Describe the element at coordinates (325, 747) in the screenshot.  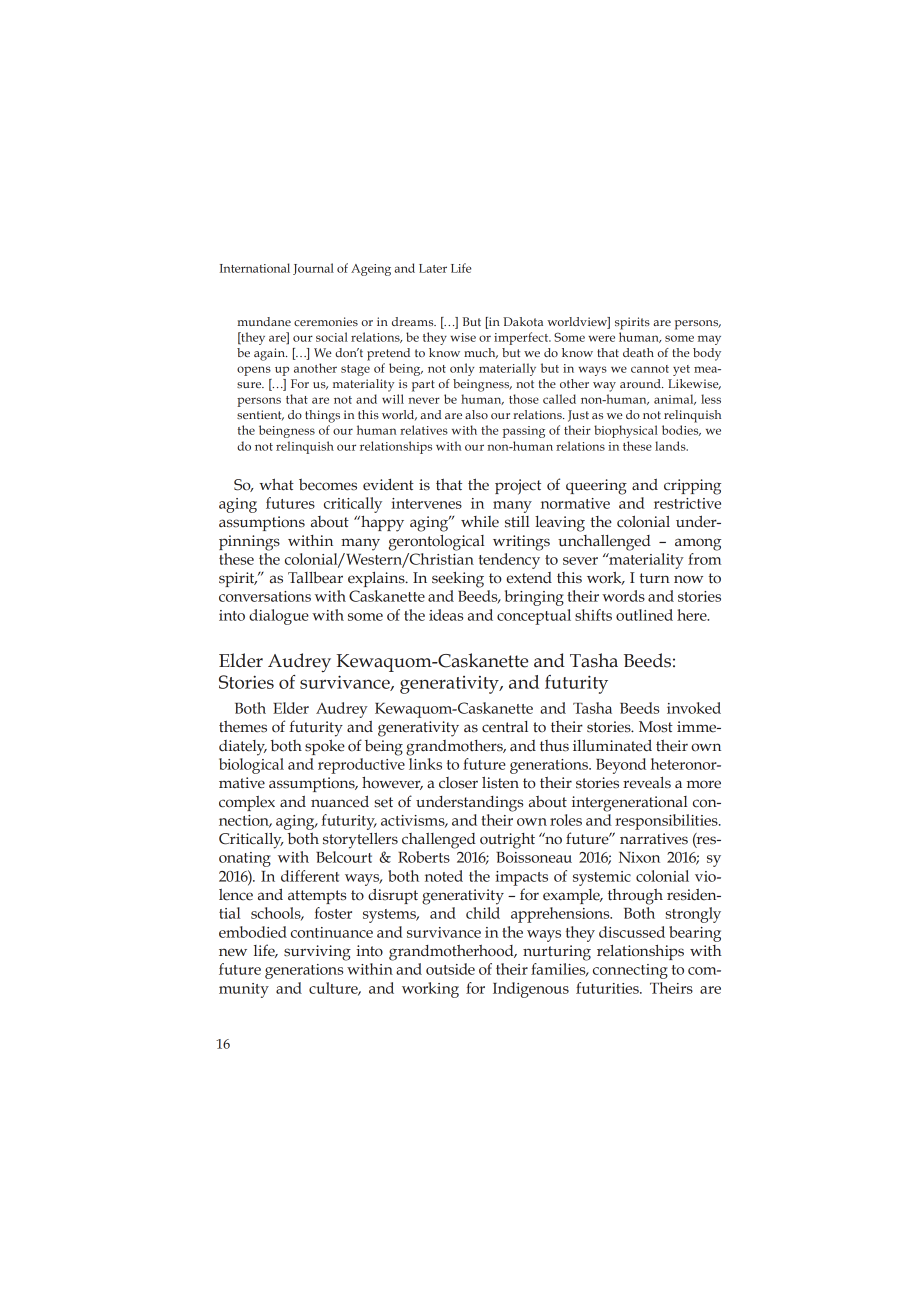
I see `spoke` at that location.
